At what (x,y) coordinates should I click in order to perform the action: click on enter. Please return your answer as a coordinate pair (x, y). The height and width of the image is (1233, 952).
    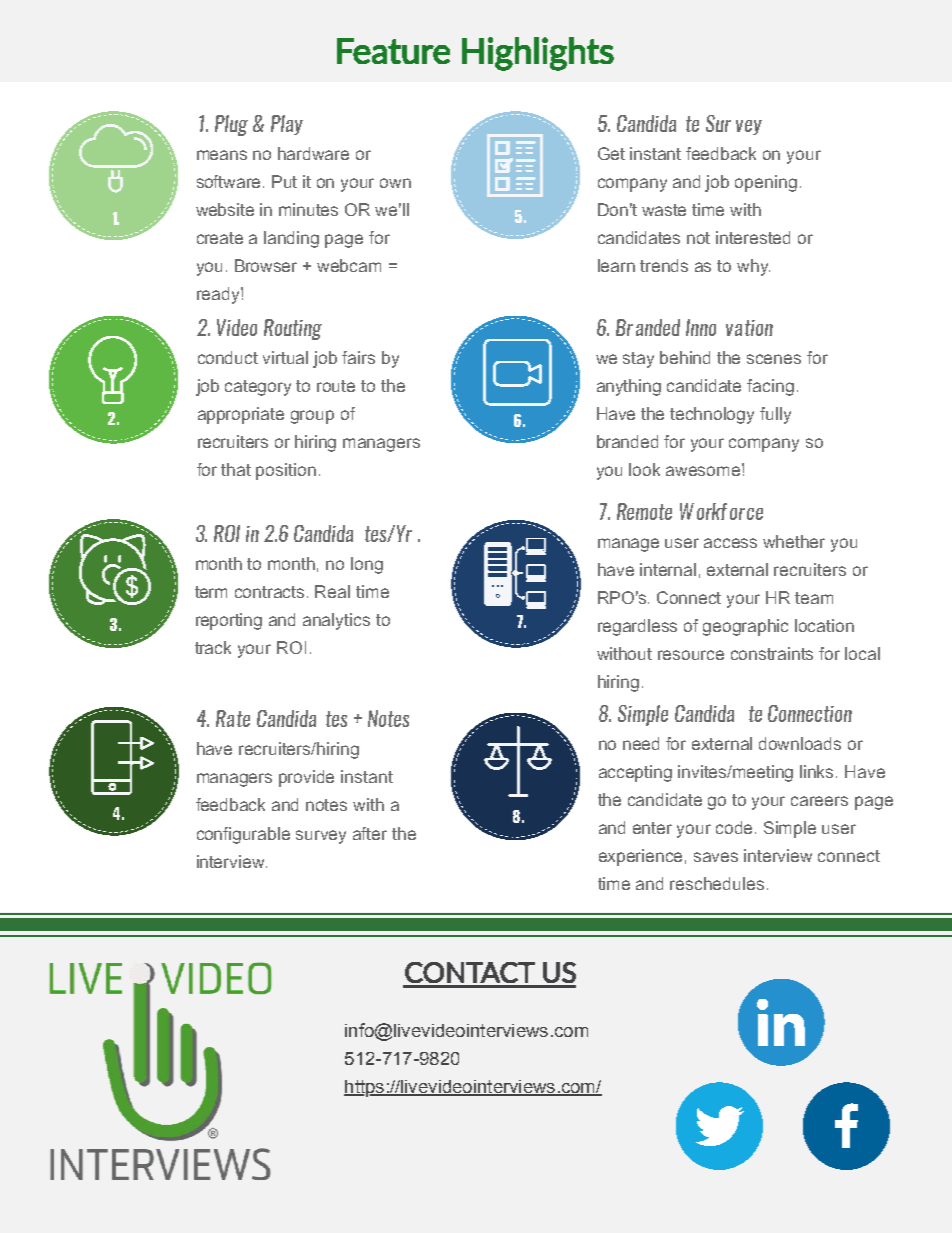
    Looking at the image, I should click on (652, 828).
